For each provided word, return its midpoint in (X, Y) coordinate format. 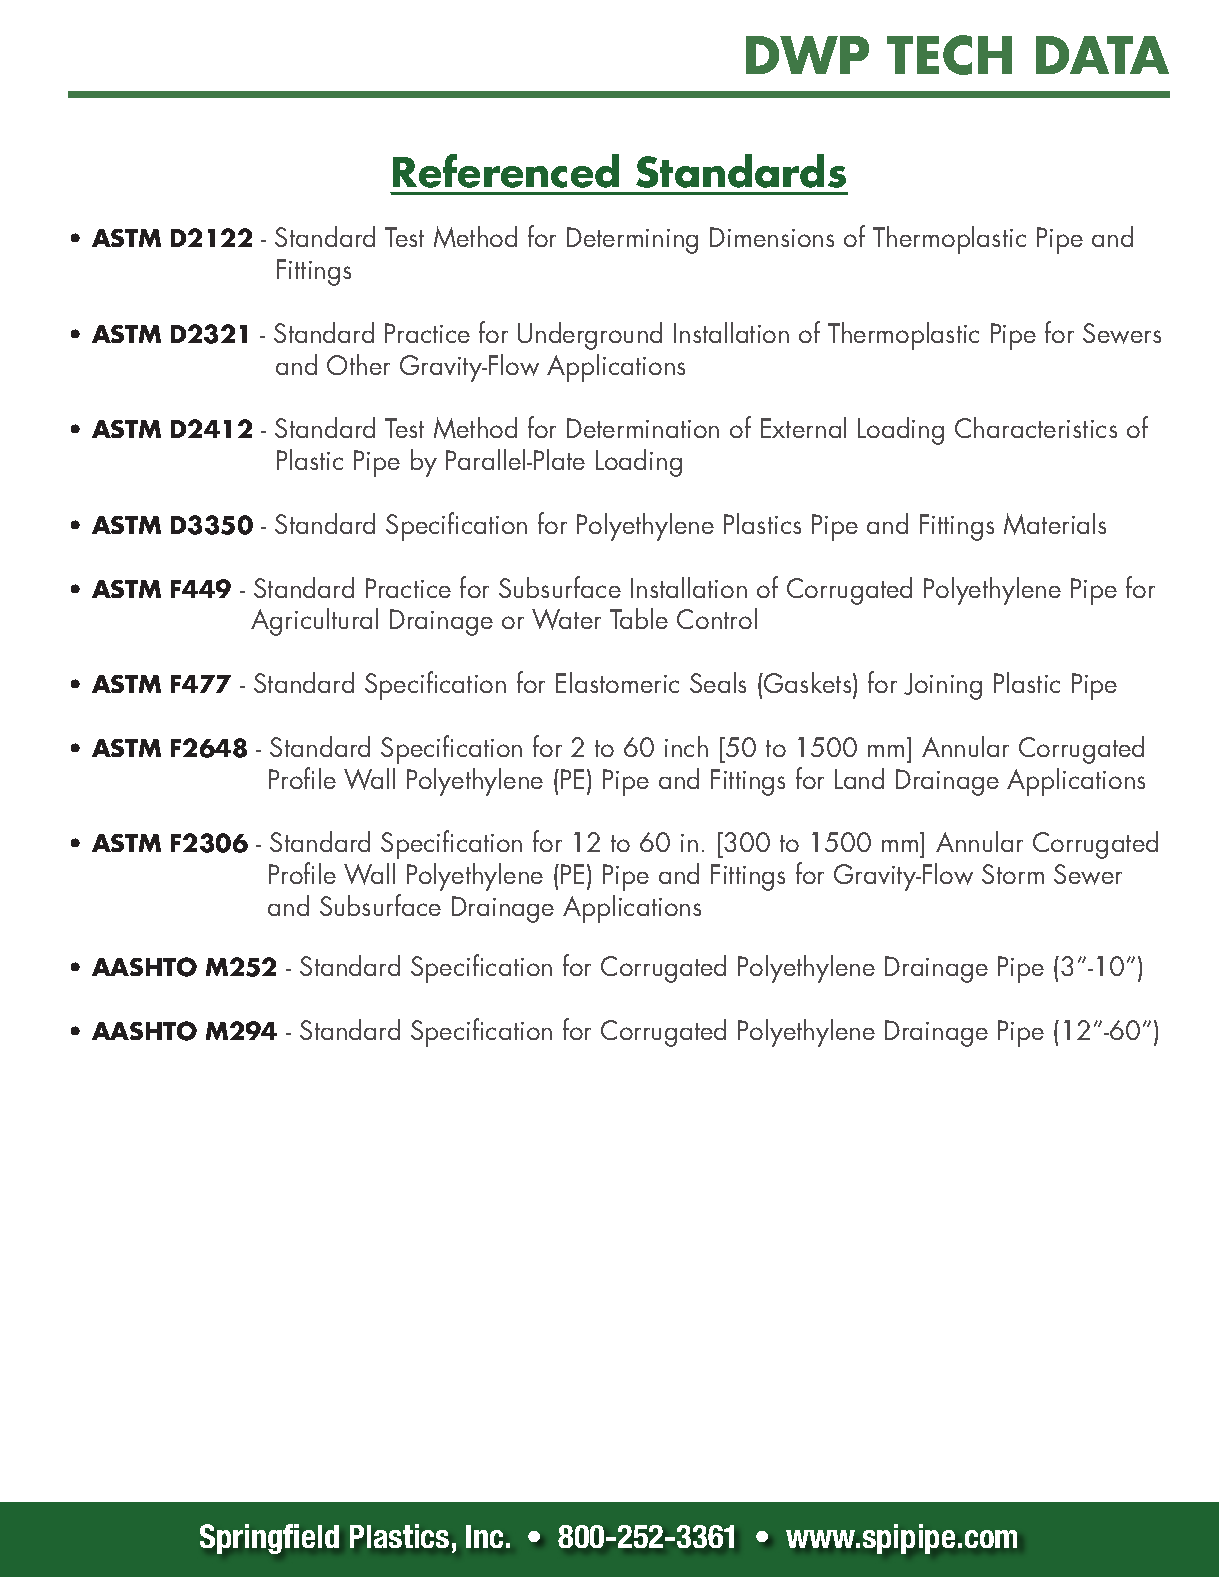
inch (686, 746)
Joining (943, 686)
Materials (1055, 524)
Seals (718, 682)
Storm (1013, 874)
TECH (949, 55)
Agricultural (314, 622)
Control (717, 618)
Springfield (269, 1539)
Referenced (506, 171)
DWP (807, 55)
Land (859, 778)
